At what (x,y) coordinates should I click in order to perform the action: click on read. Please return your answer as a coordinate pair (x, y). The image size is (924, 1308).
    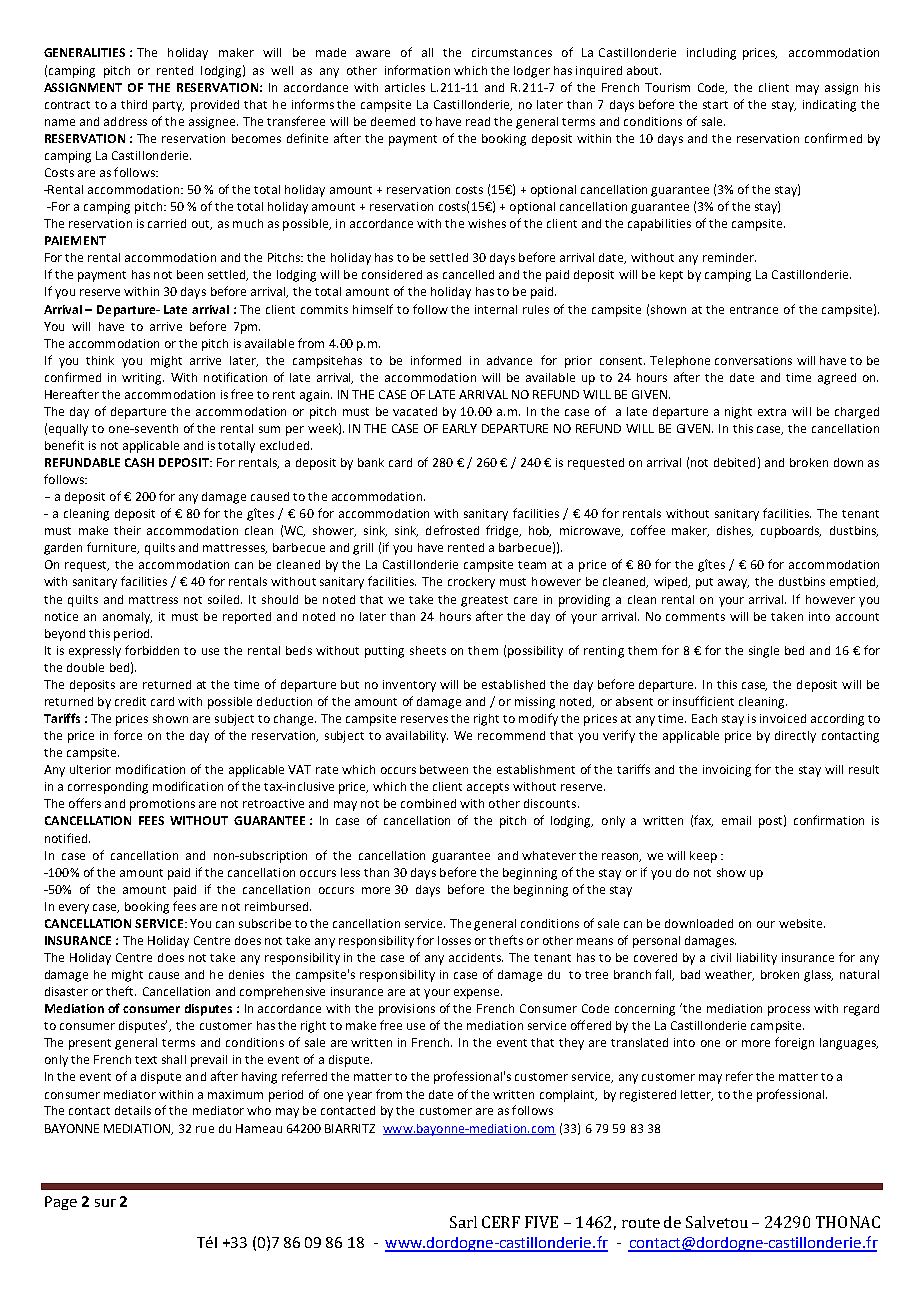
    Looking at the image, I should click on (478, 121).
